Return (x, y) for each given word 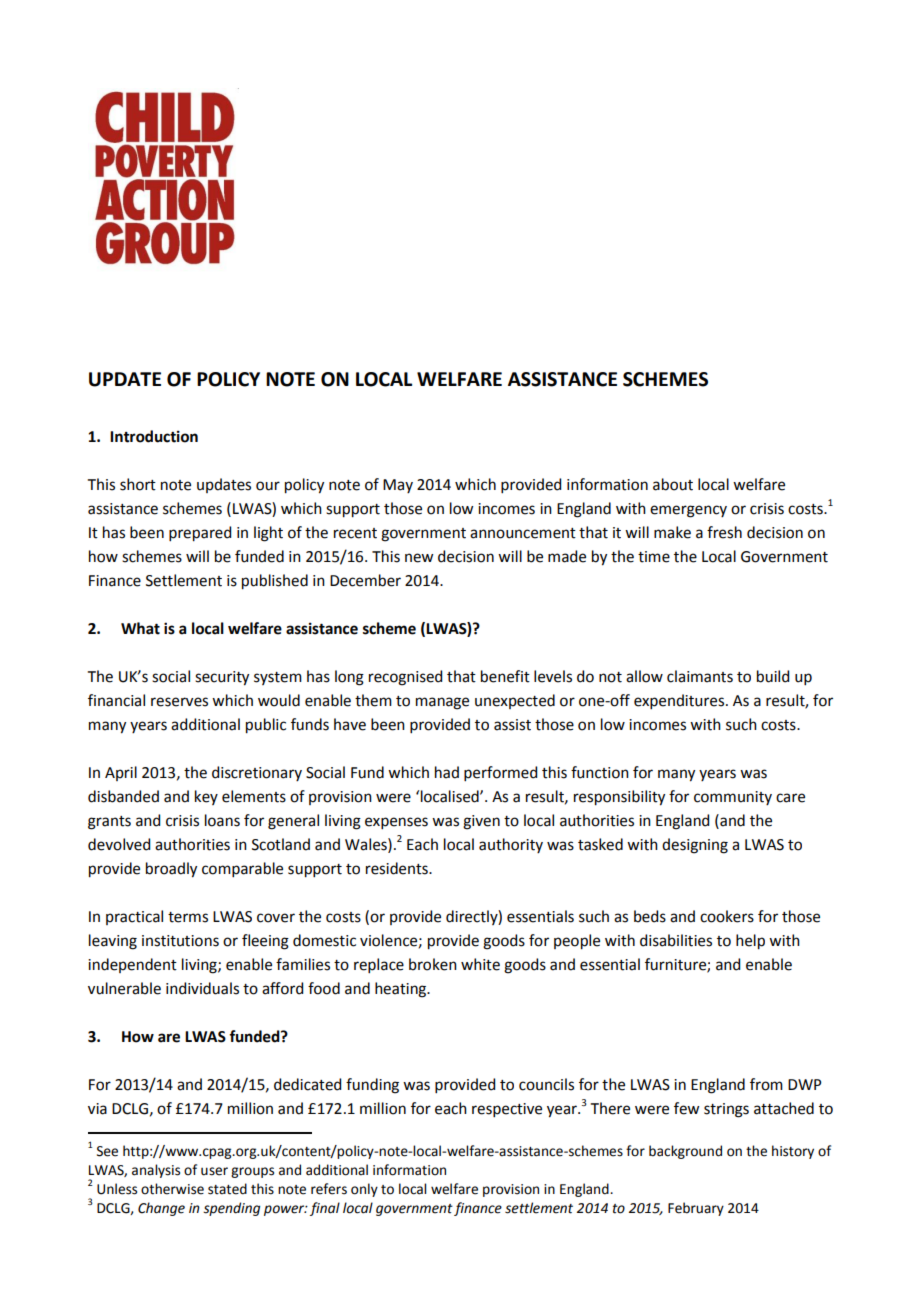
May (398, 486)
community (733, 798)
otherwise (172, 1189)
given (481, 822)
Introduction (154, 436)
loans (222, 820)
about (673, 484)
